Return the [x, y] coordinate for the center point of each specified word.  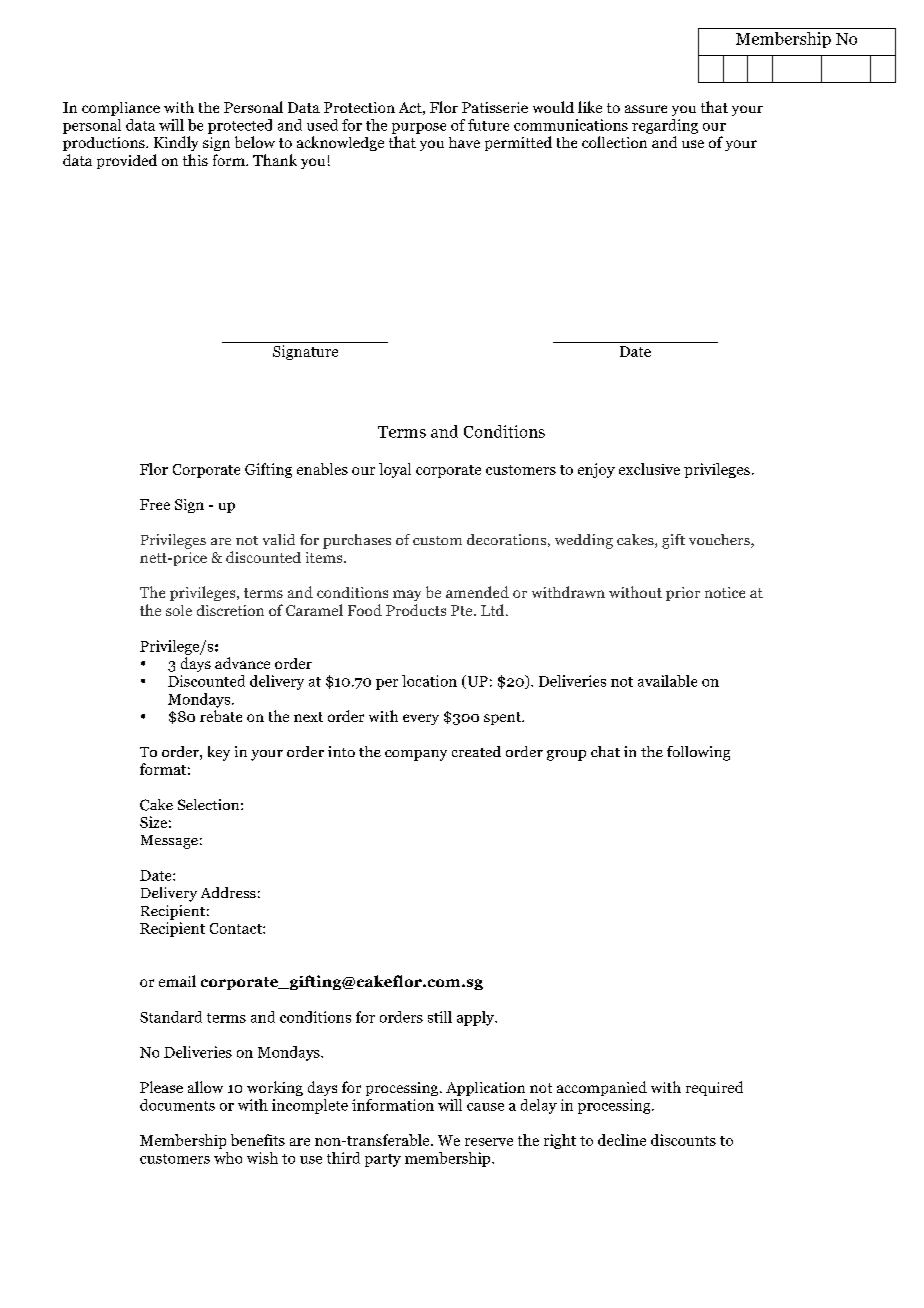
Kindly [176, 143]
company [416, 755]
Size [153, 822]
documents [177, 1105]
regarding [665, 126]
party [383, 1160]
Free [155, 504]
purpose [419, 128]
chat [605, 751]
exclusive [649, 469]
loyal [395, 470]
